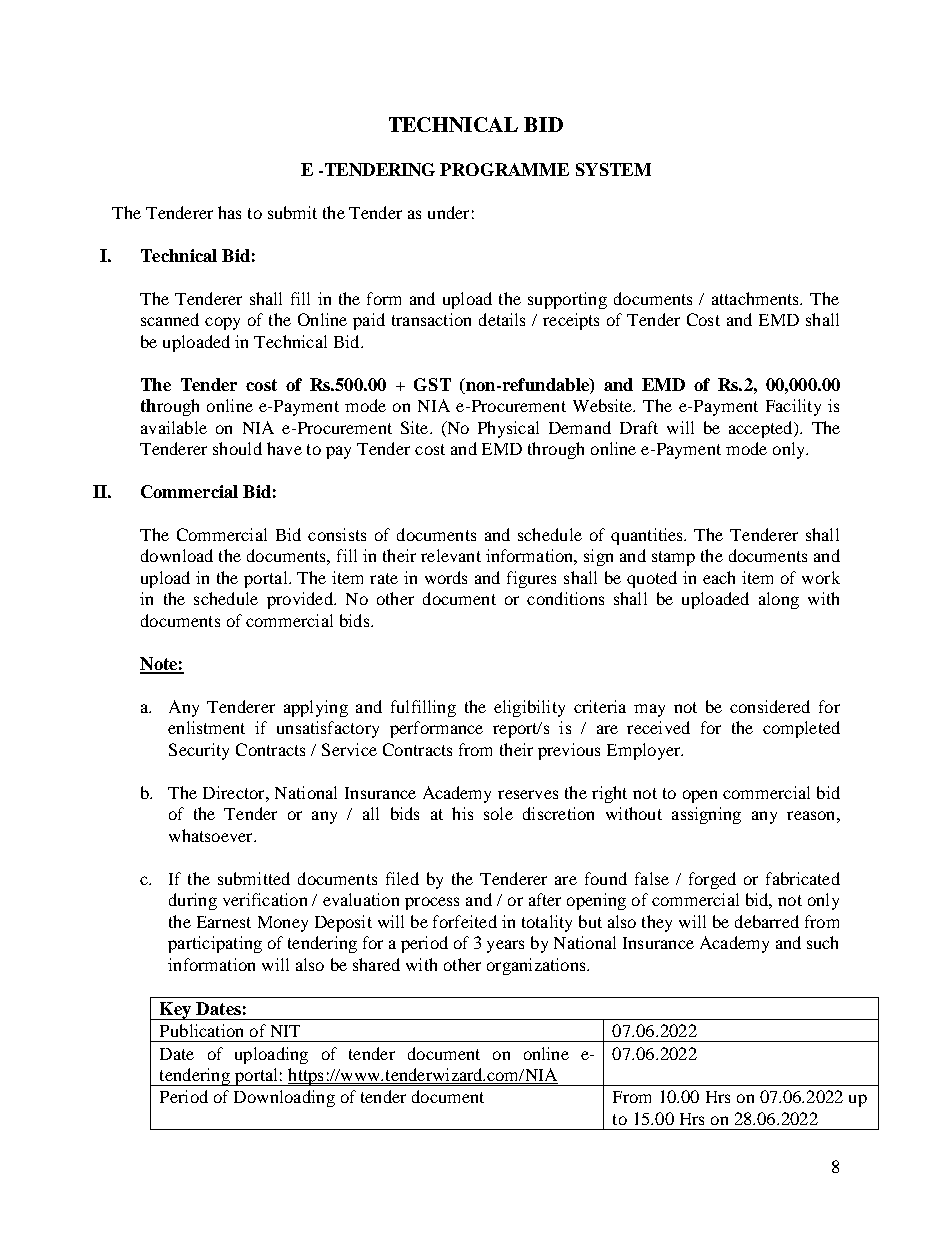  Describe the element at coordinates (613, 169) in the screenshot. I see `SYSTEM` at that location.
